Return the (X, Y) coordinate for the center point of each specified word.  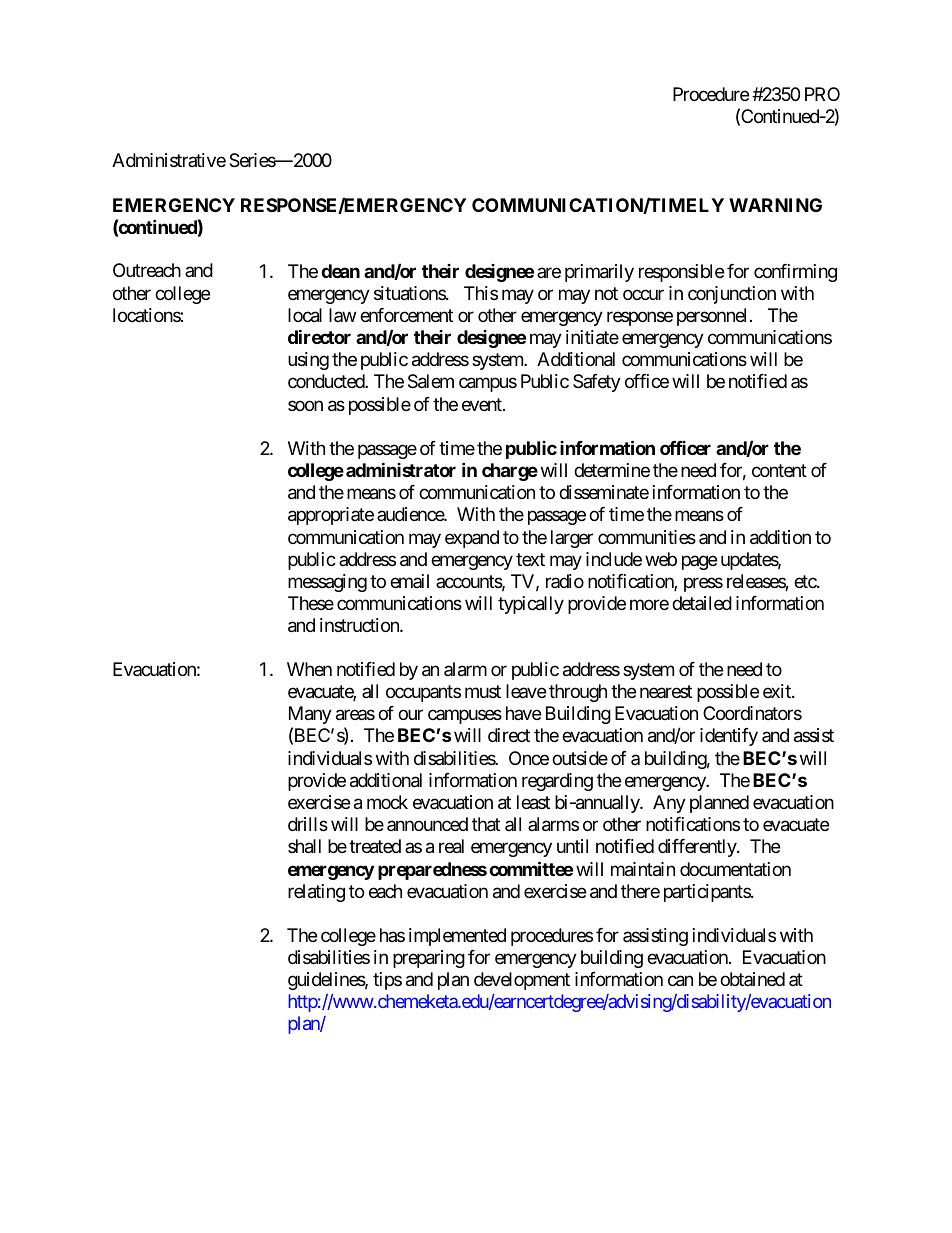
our (410, 714)
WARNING (775, 205)
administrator (401, 470)
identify (729, 737)
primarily (599, 273)
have (523, 713)
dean (340, 271)
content (779, 471)
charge (510, 472)
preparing (429, 959)
